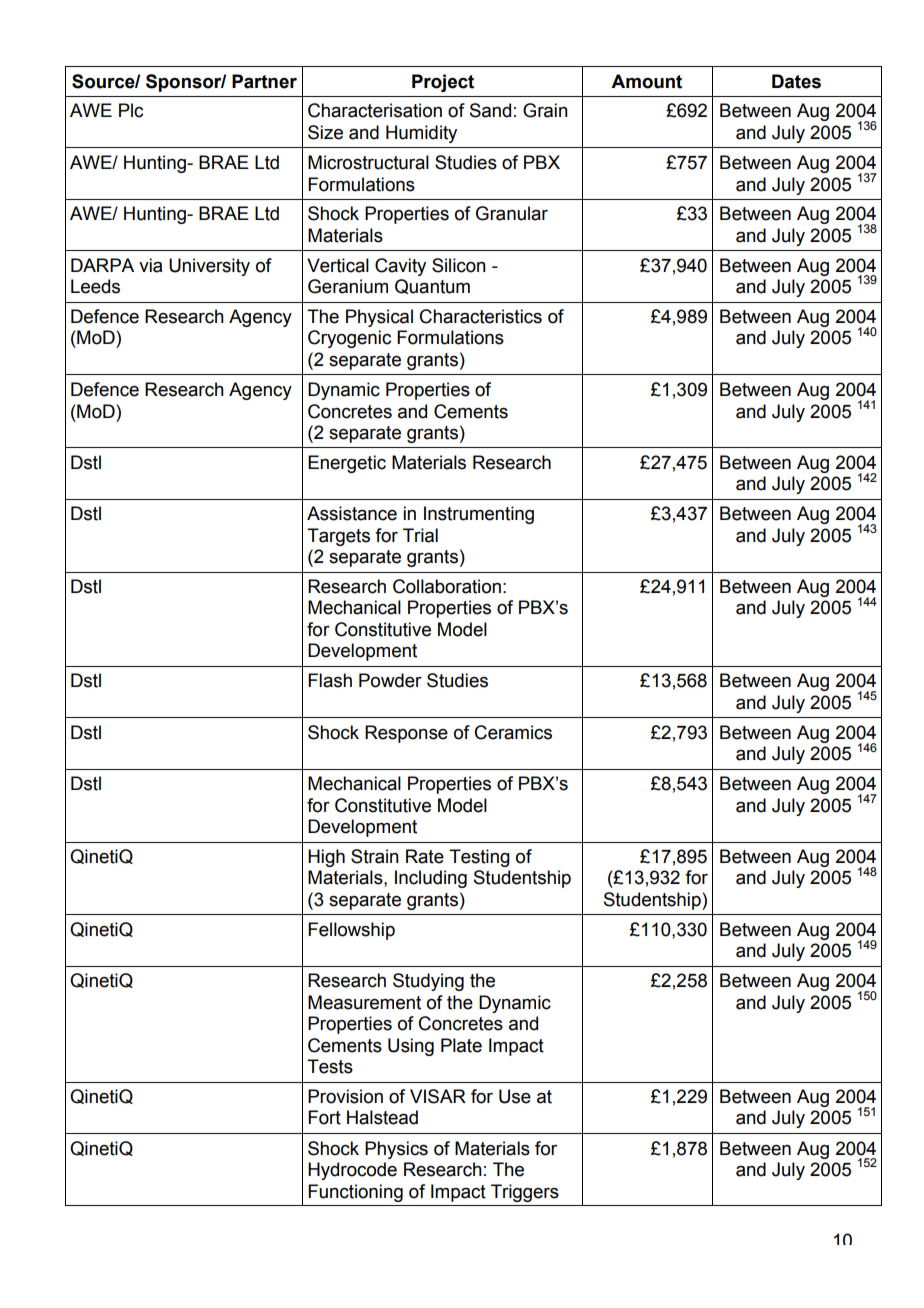 This screenshot has height=1308, width=924. Describe the element at coordinates (421, 134) in the screenshot. I see `Humidity` at that location.
